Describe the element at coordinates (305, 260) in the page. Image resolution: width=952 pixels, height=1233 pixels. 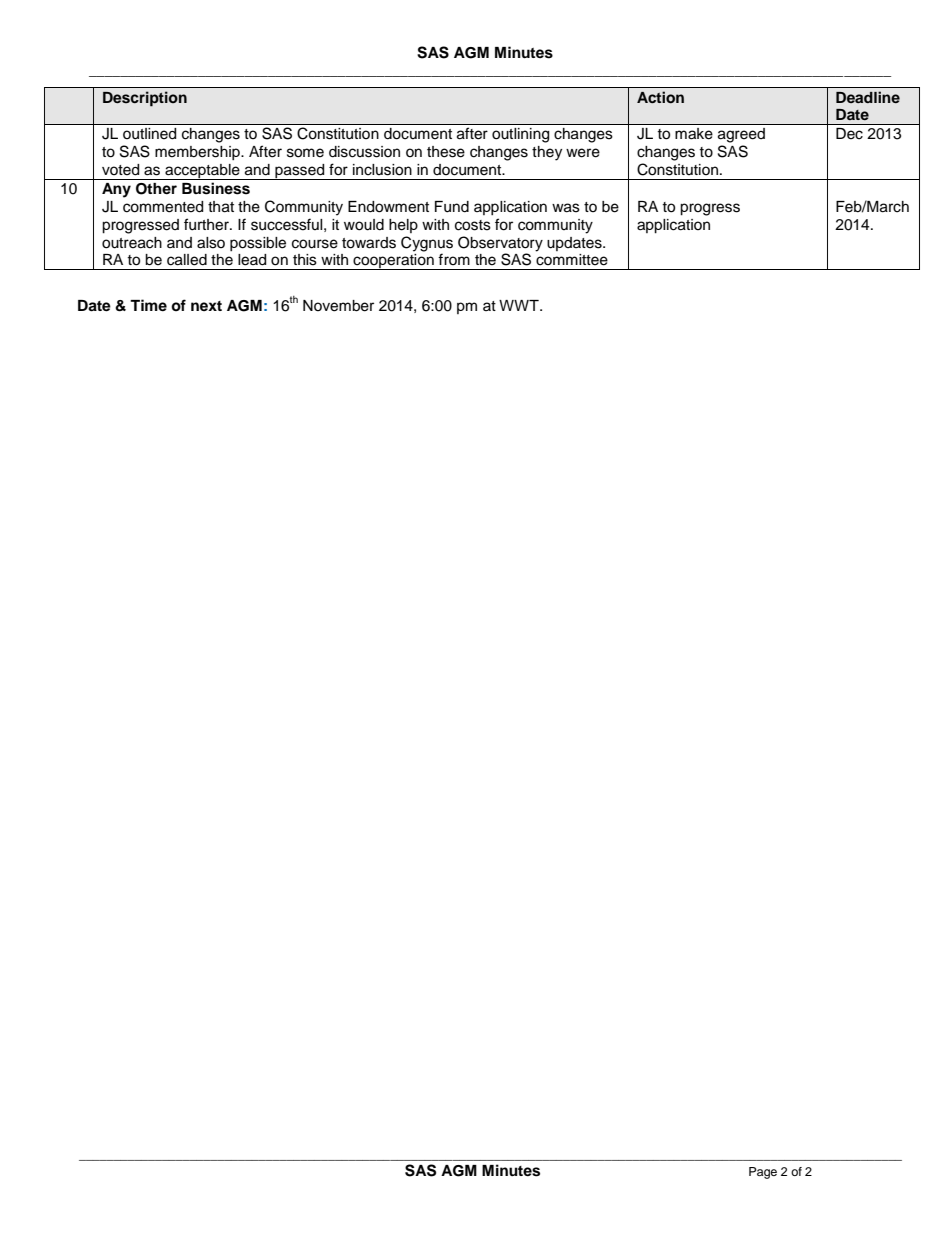
I see `this` at that location.
